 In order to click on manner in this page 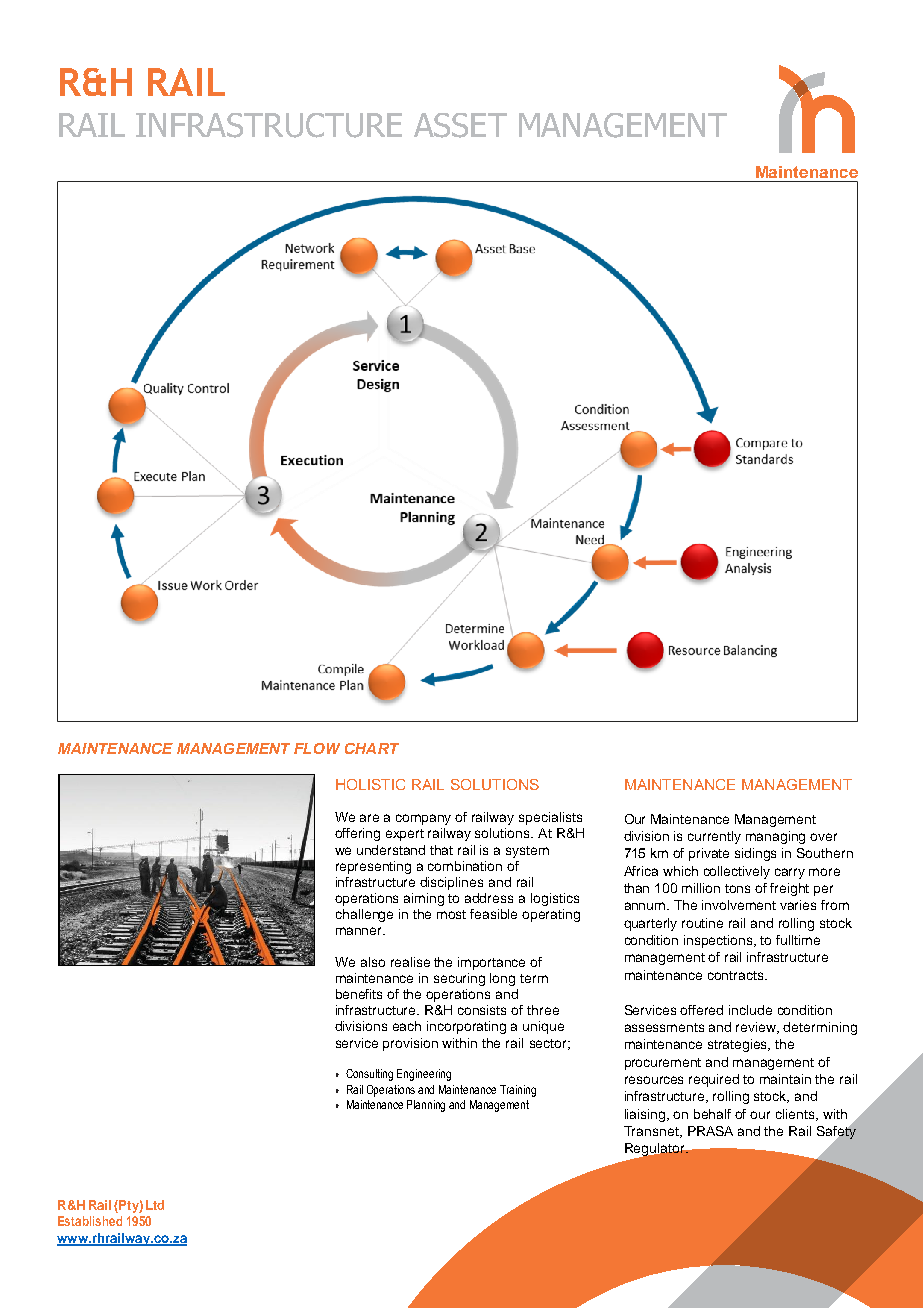, I will do `click(360, 931)`.
